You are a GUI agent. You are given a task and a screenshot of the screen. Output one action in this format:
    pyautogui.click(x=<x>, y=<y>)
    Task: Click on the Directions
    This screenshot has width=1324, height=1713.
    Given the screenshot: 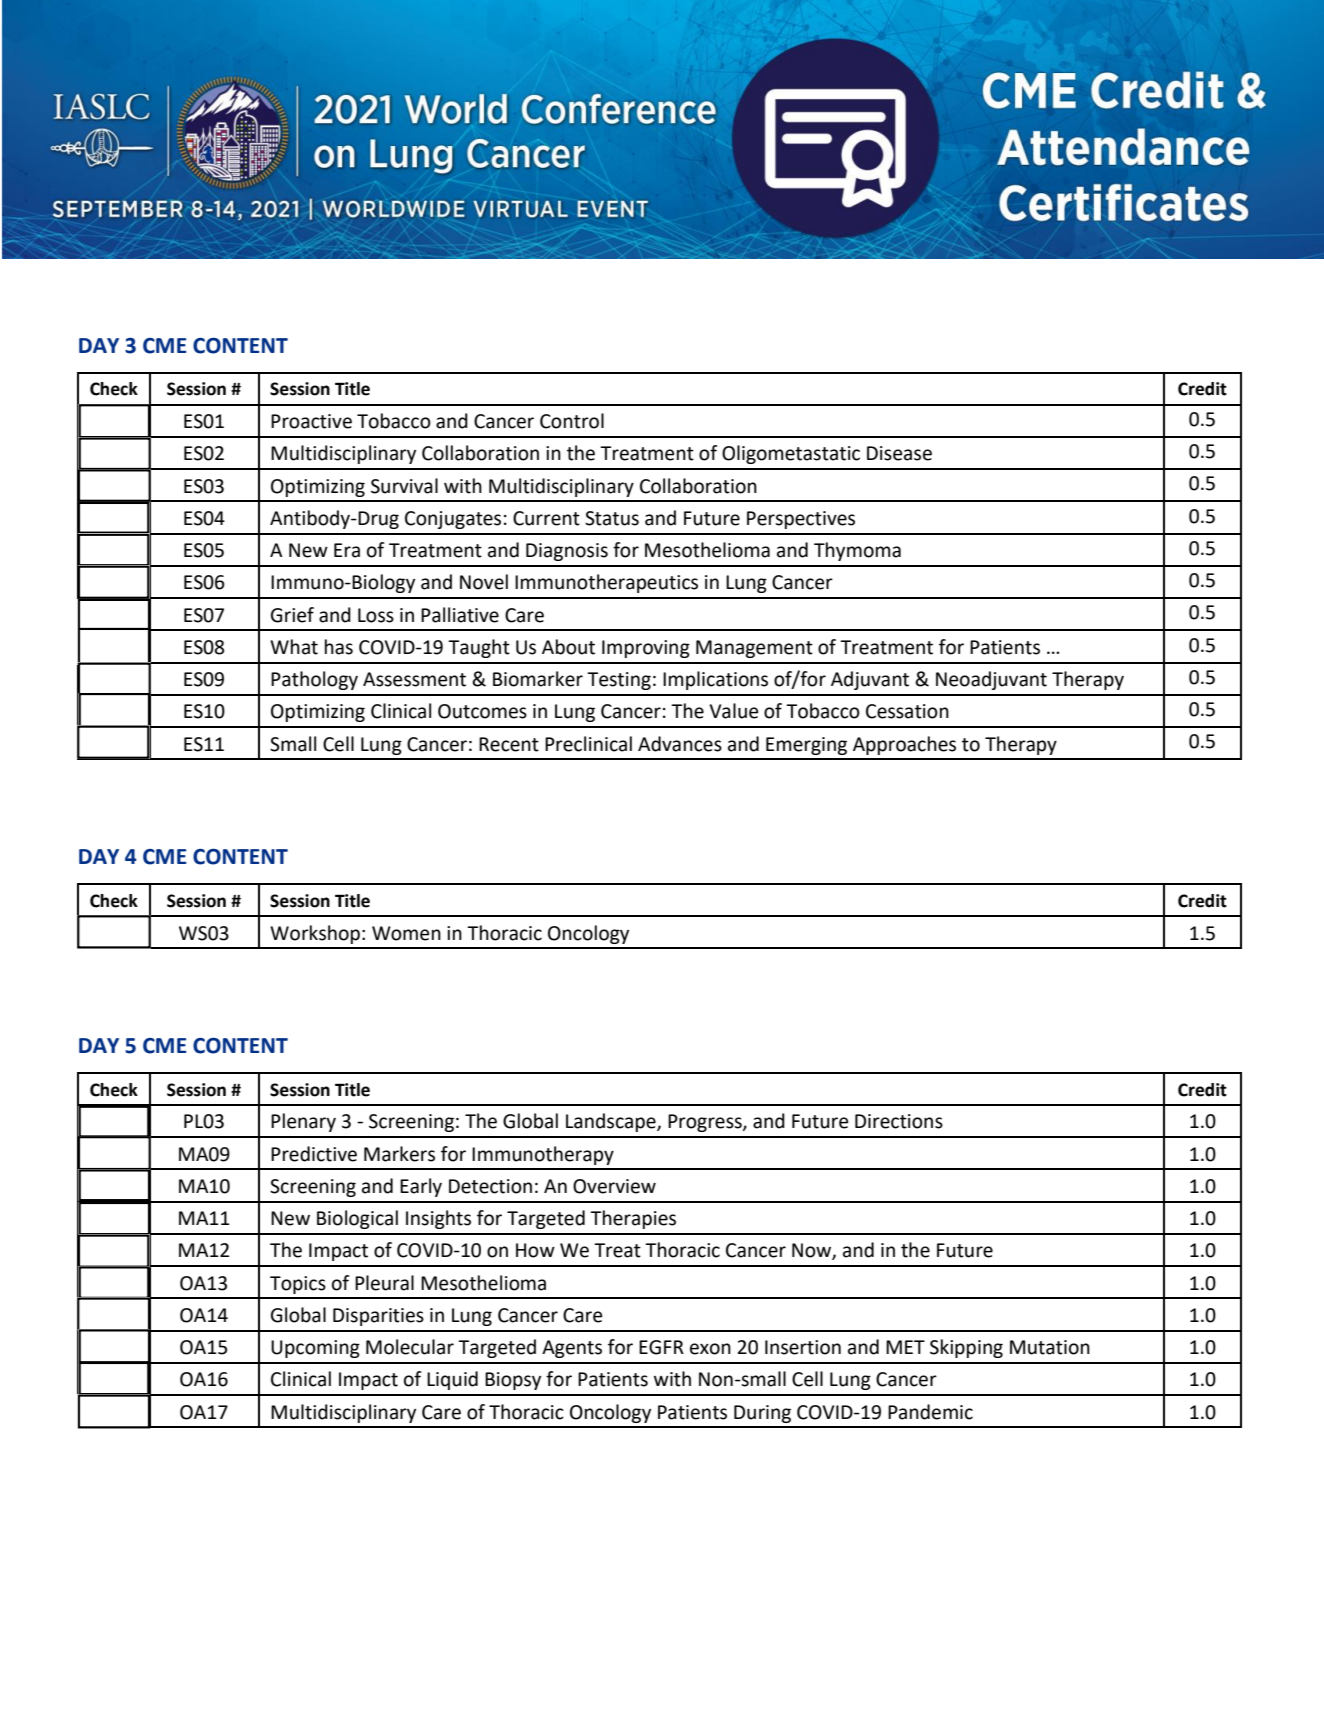 What is the action you would take?
    pyautogui.click(x=899, y=1121)
